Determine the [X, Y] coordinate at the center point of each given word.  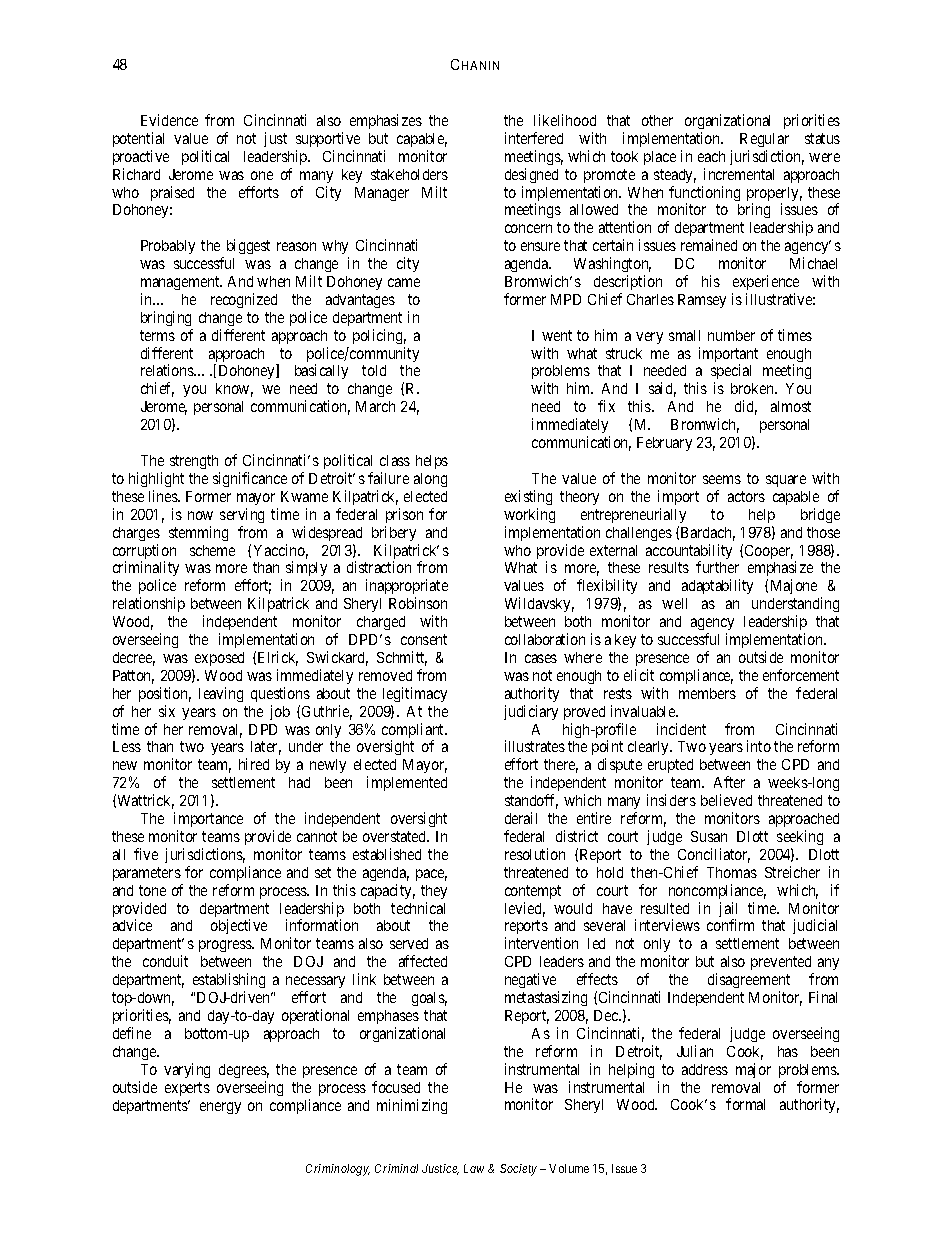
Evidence [169, 120]
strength [194, 462]
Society [518, 1170]
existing [528, 497]
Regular [764, 140]
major [753, 1070]
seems [722, 479]
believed [726, 800]
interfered [534, 138]
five [146, 854]
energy [220, 1108]
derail [521, 818]
